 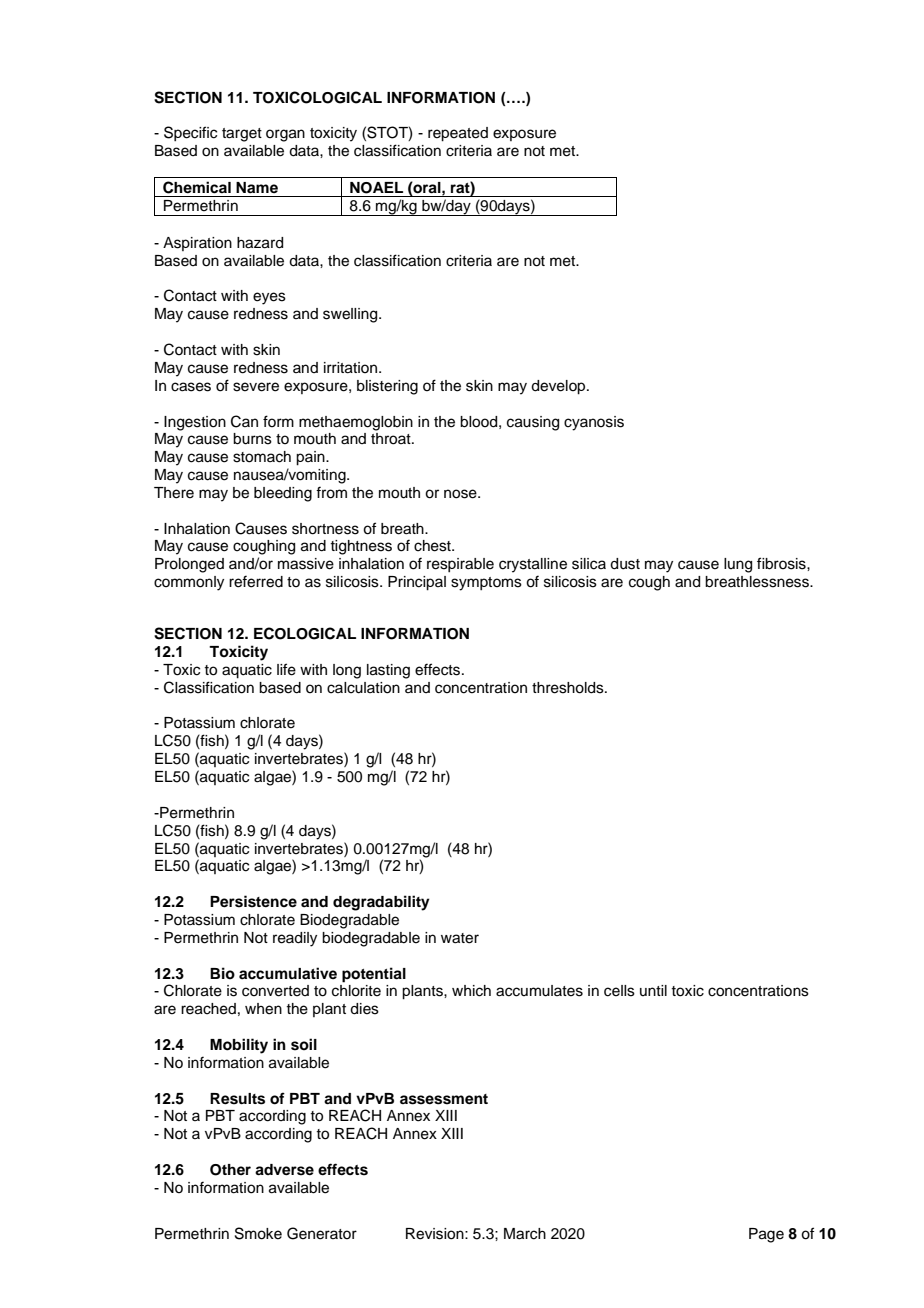 I want to click on bleeding, so click(x=283, y=494).
